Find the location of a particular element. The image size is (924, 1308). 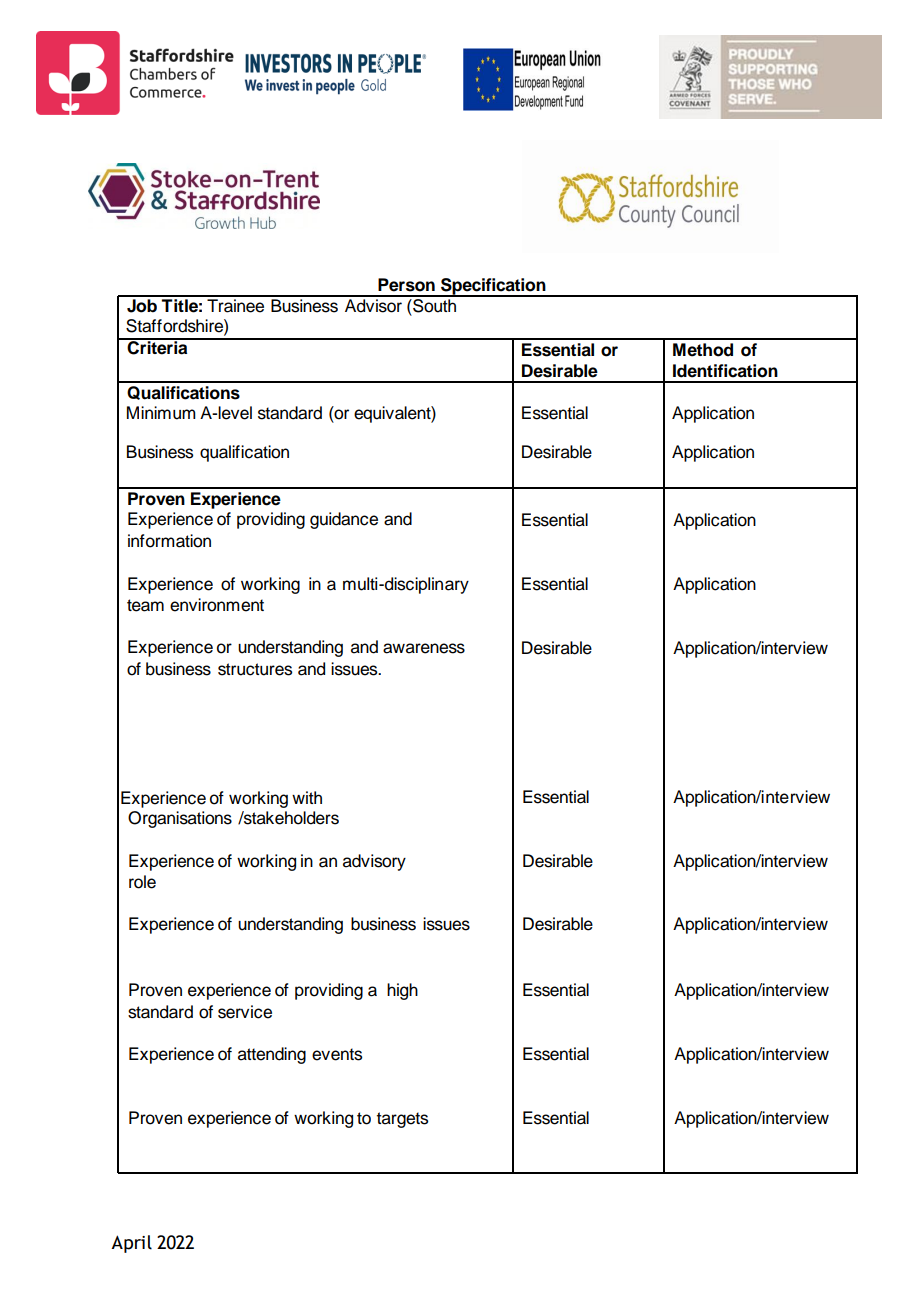

Organisations is located at coordinates (180, 819).
